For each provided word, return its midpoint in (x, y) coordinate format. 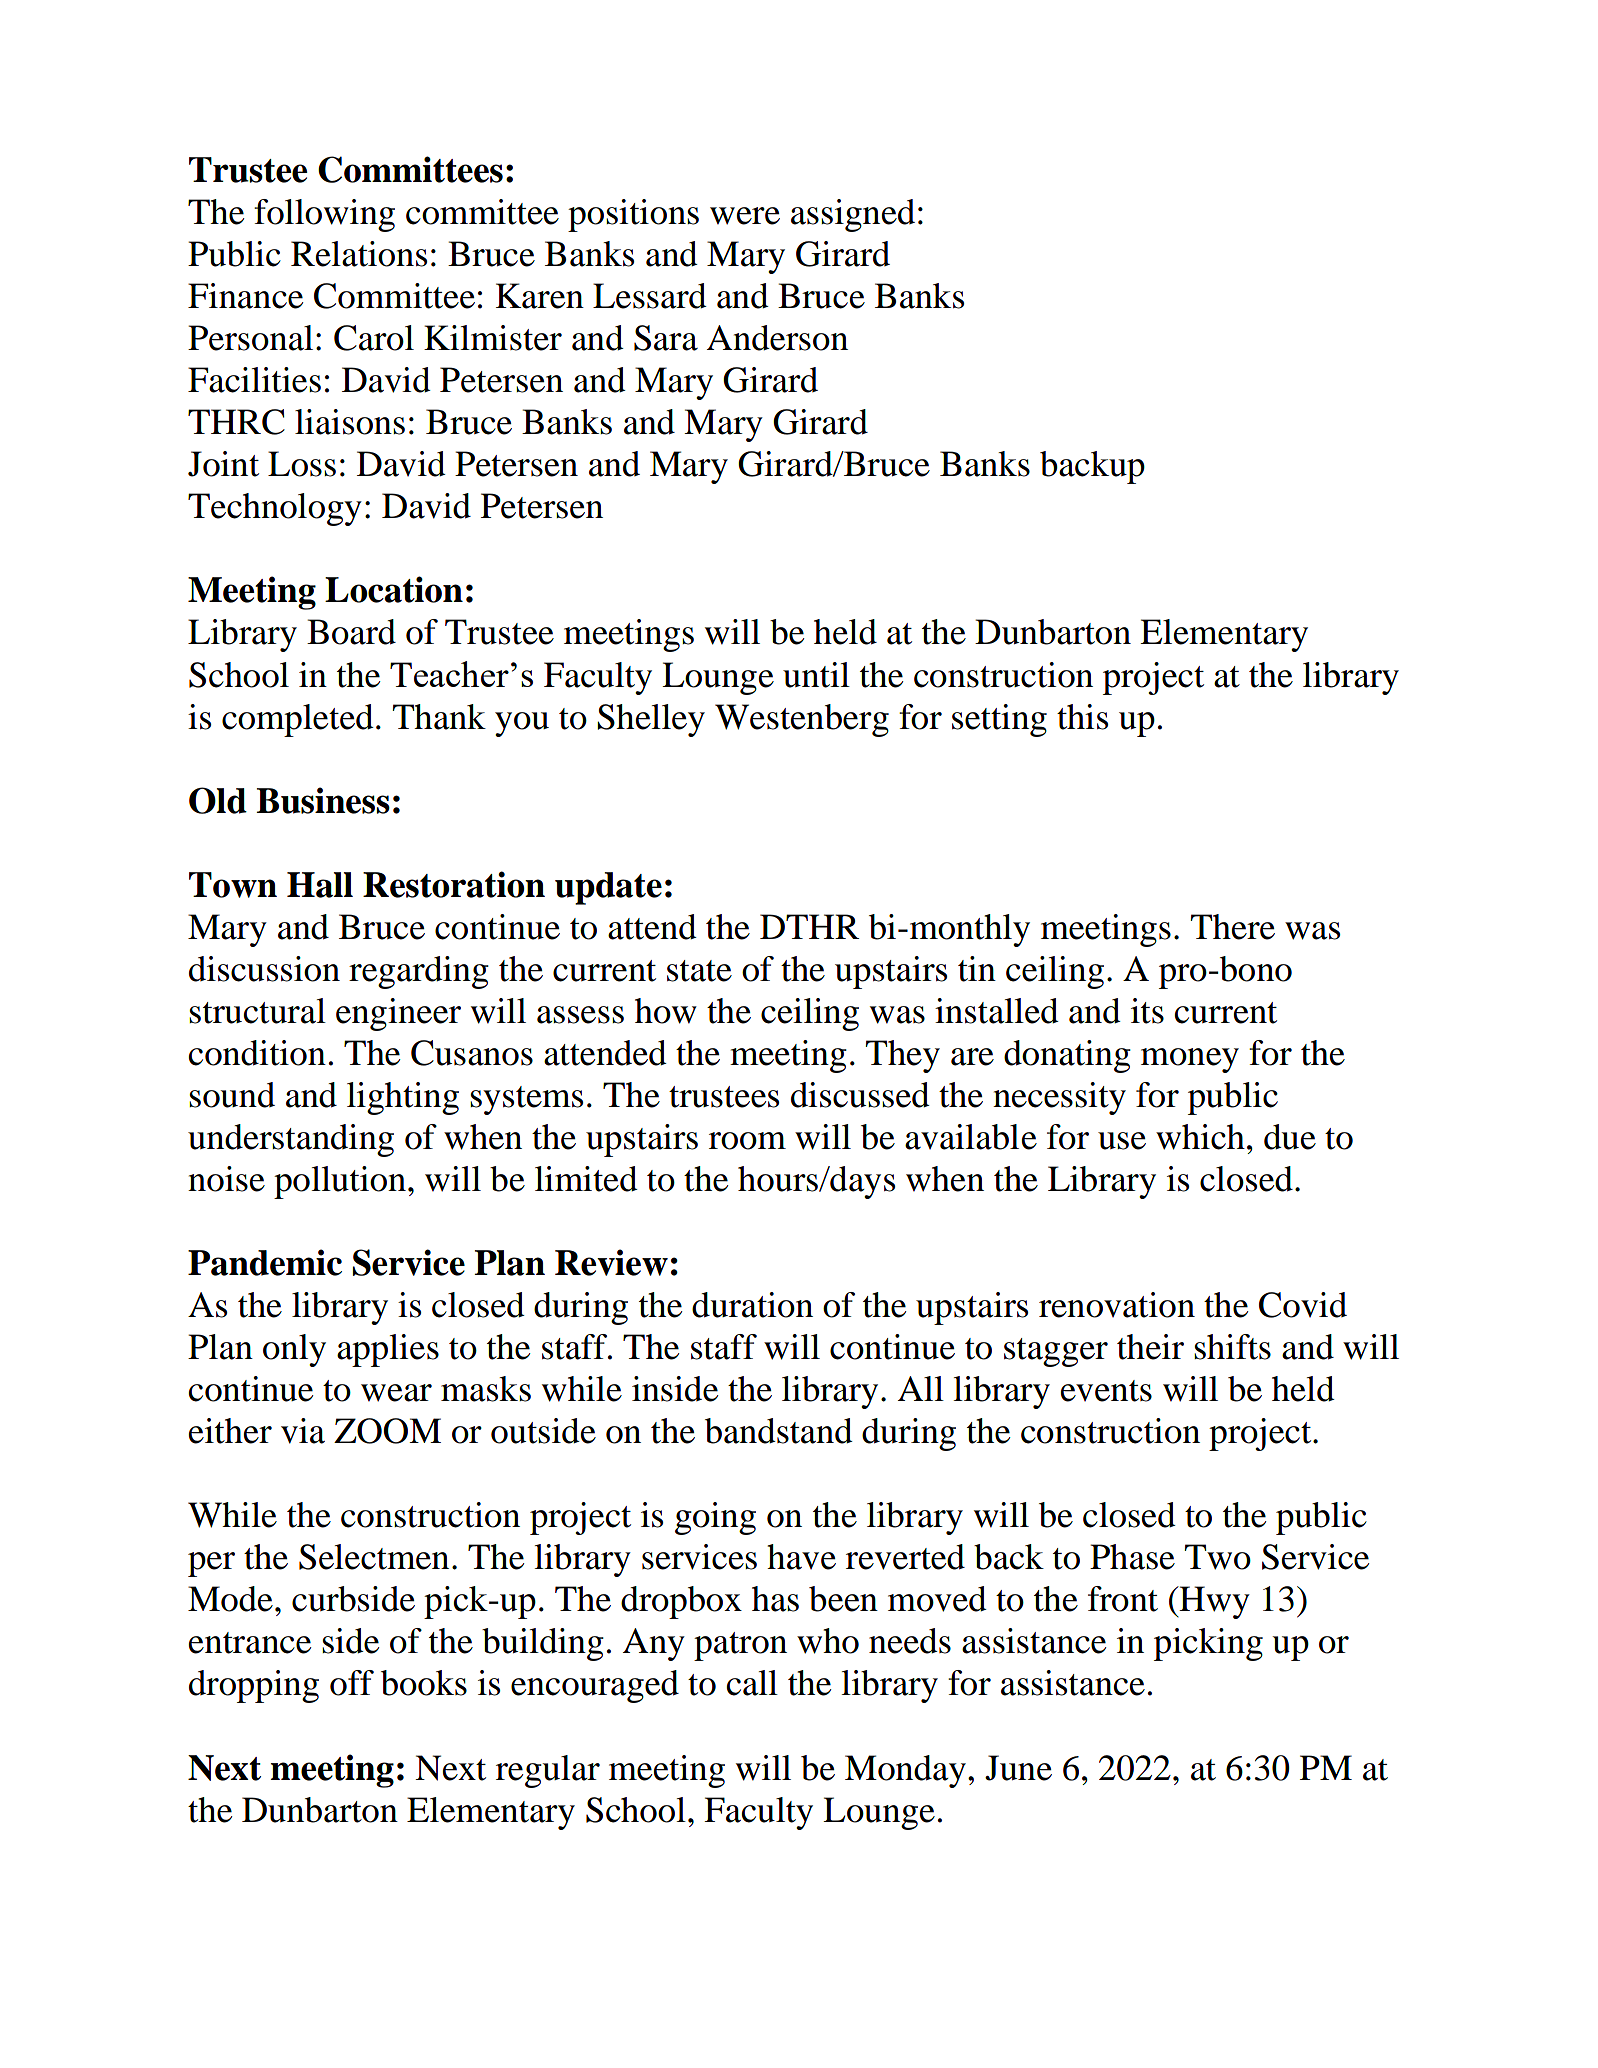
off (352, 1683)
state (699, 971)
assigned (853, 215)
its (1147, 1011)
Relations (359, 254)
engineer (398, 1014)
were (745, 216)
